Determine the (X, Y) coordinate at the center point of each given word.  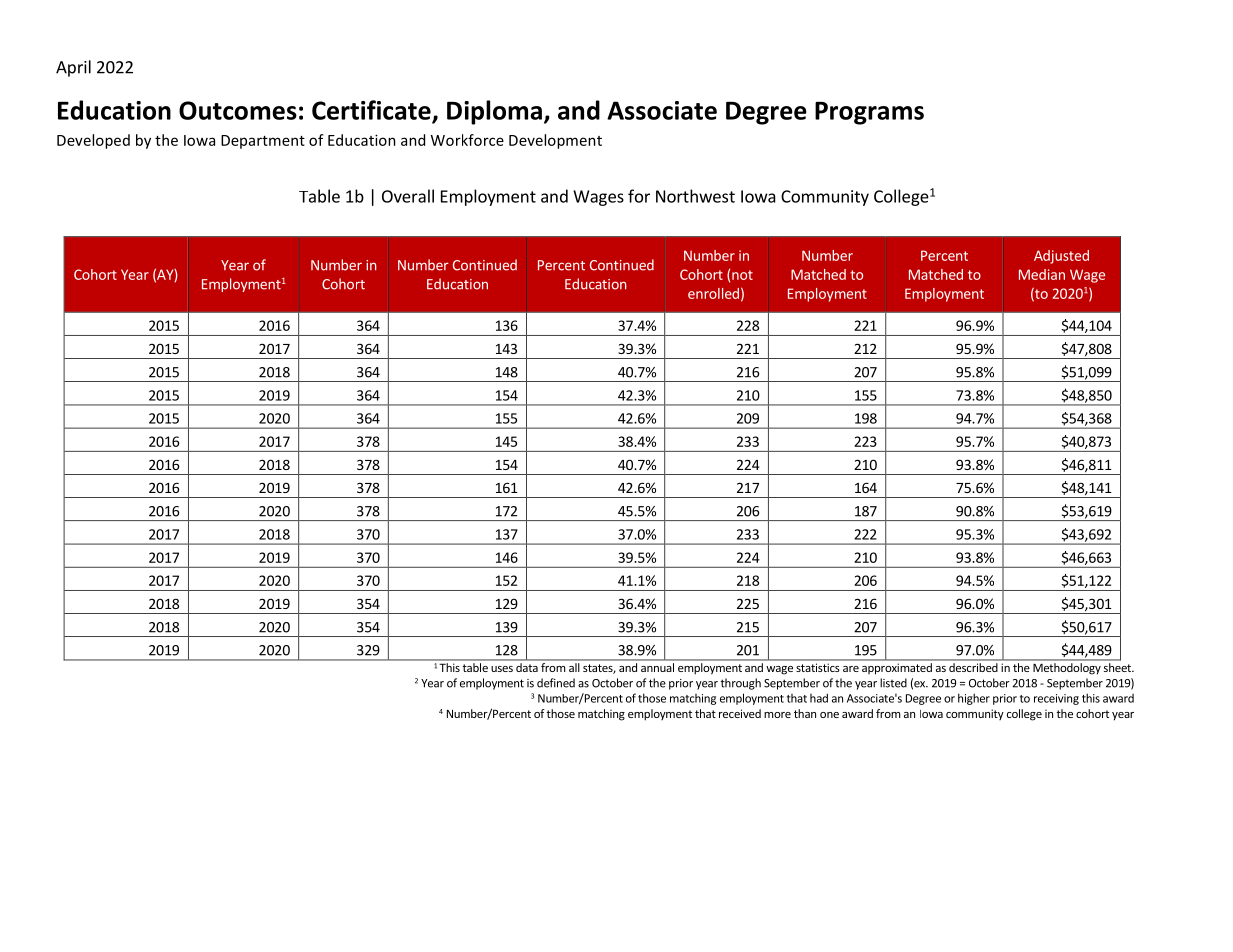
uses (502, 669)
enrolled (713, 293)
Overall (408, 196)
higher (974, 699)
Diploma (494, 112)
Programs (869, 113)
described (973, 667)
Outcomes (238, 110)
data (527, 667)
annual (657, 667)
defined (556, 683)
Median (1042, 274)
